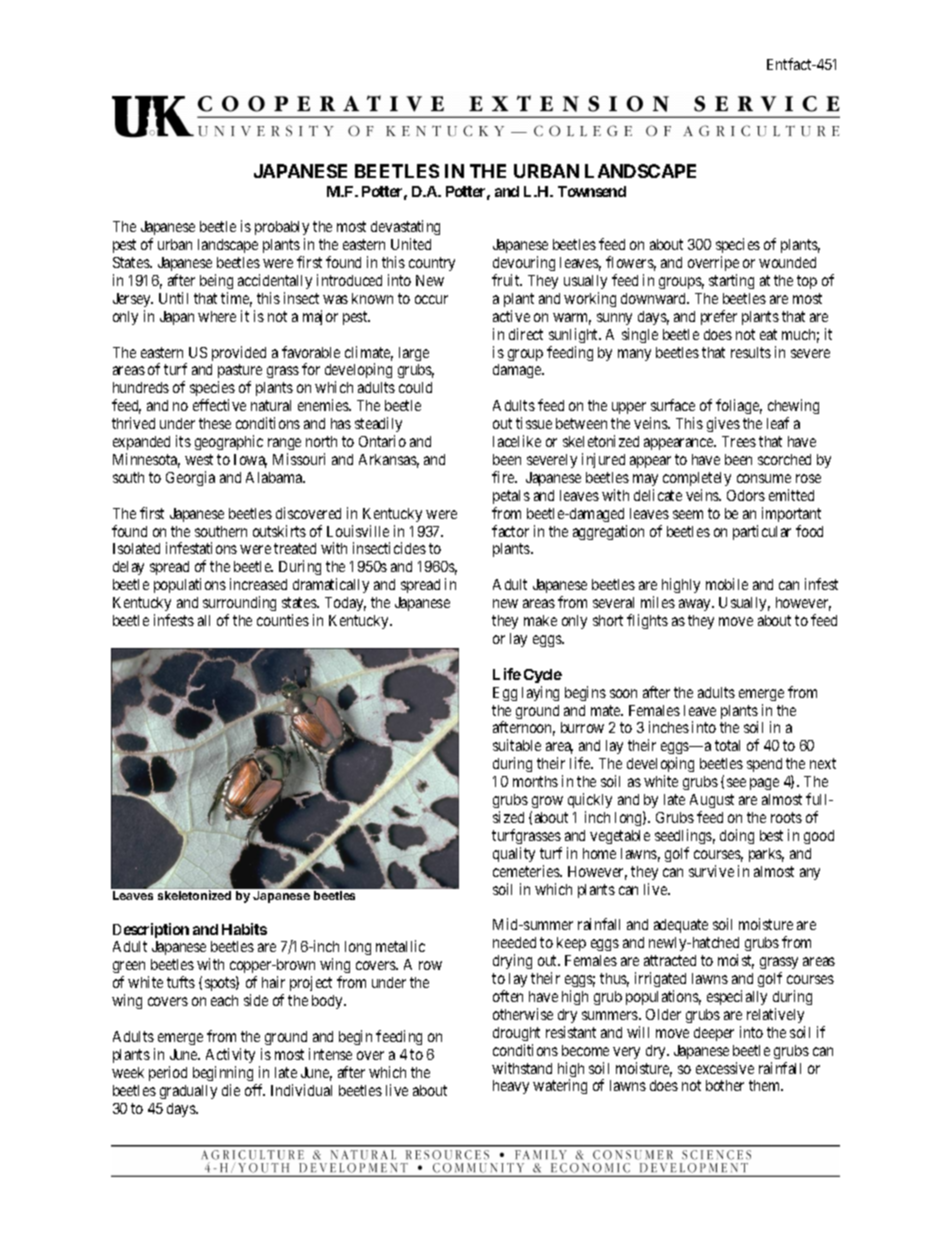 Image resolution: width=952 pixels, height=1233 pixels. Describe the element at coordinates (511, 1087) in the screenshot. I see `heavy` at that location.
